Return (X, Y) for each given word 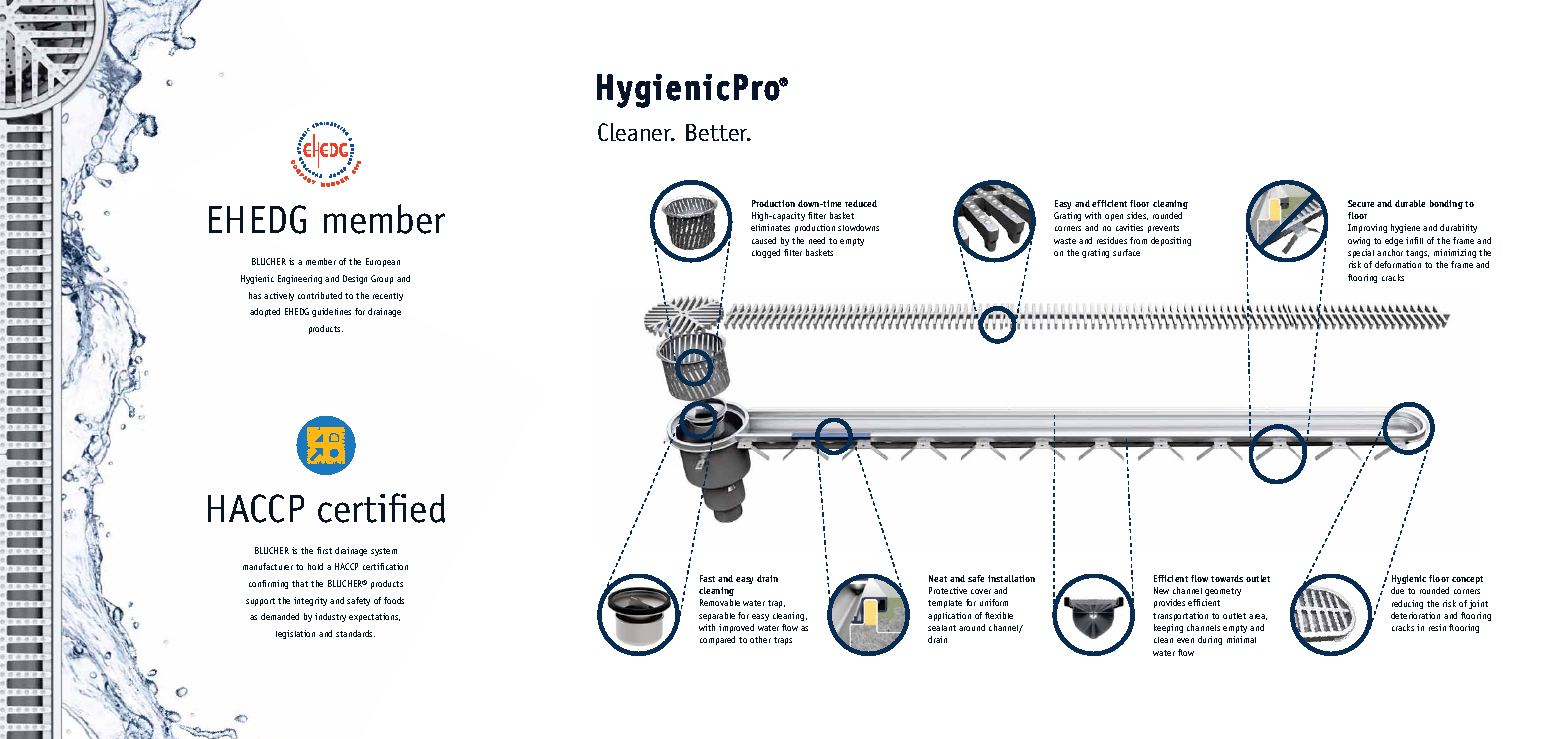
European (383, 262)
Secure (1361, 203)
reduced (861, 203)
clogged (766, 253)
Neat (938, 578)
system (384, 552)
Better (718, 132)
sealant (942, 628)
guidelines (331, 312)
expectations (374, 617)
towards (1227, 578)
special (1361, 253)
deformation (1398, 264)
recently (388, 297)
